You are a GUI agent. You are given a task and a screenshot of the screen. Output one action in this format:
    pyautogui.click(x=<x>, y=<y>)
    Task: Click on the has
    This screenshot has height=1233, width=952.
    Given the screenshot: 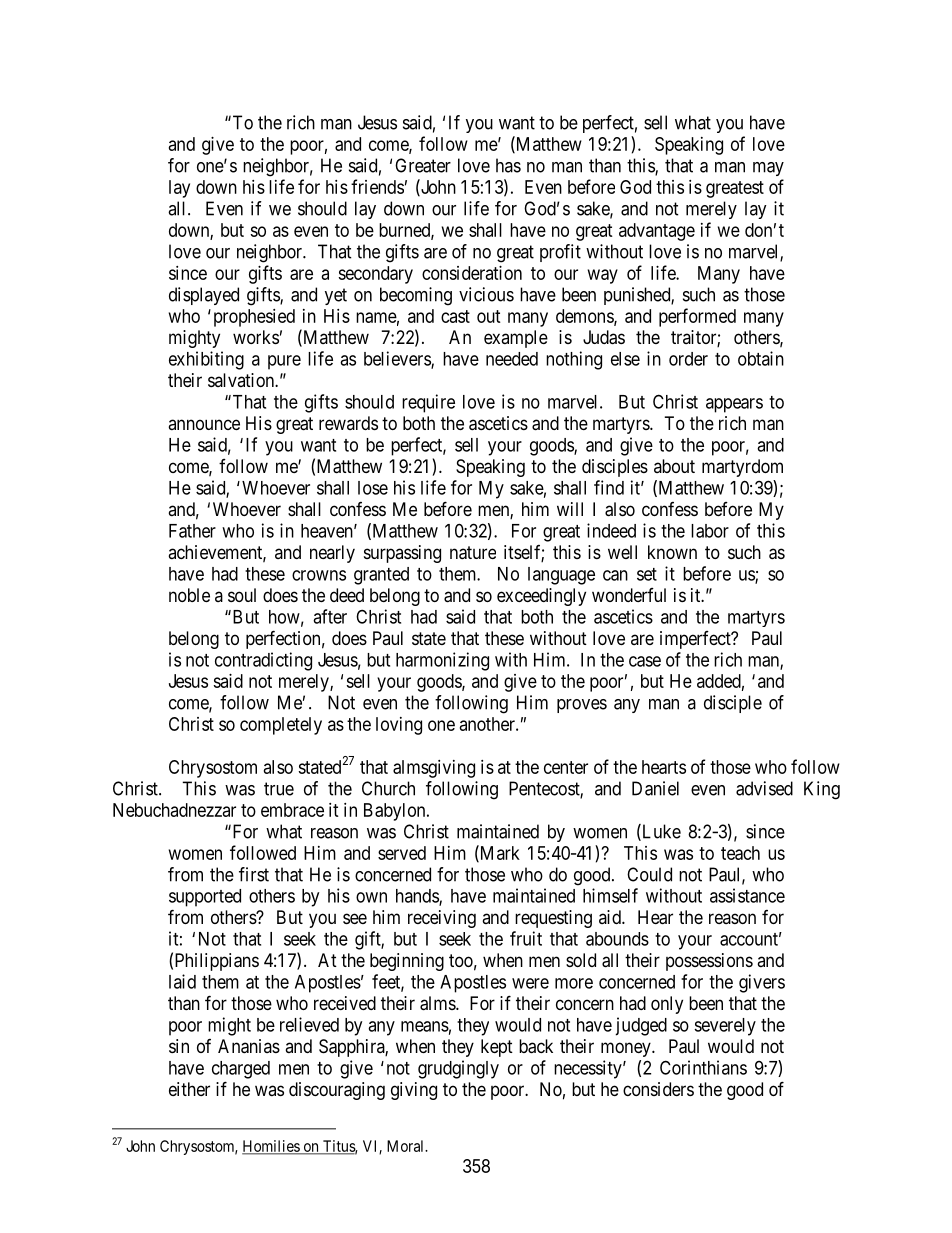 What is the action you would take?
    pyautogui.click(x=508, y=165)
